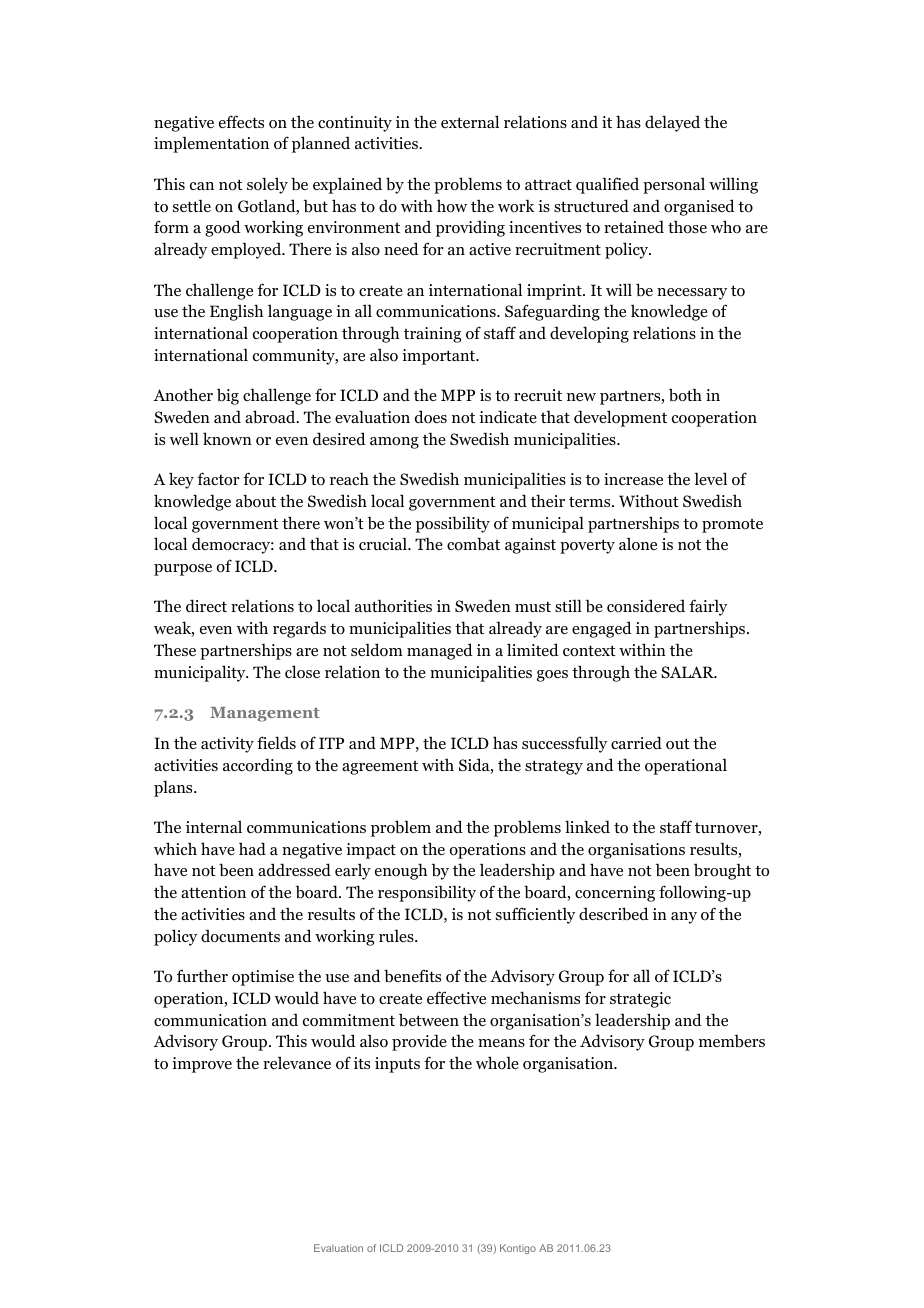 The width and height of the page is (924, 1308). Describe the element at coordinates (453, 524) in the page. I see `possibility` at that location.
